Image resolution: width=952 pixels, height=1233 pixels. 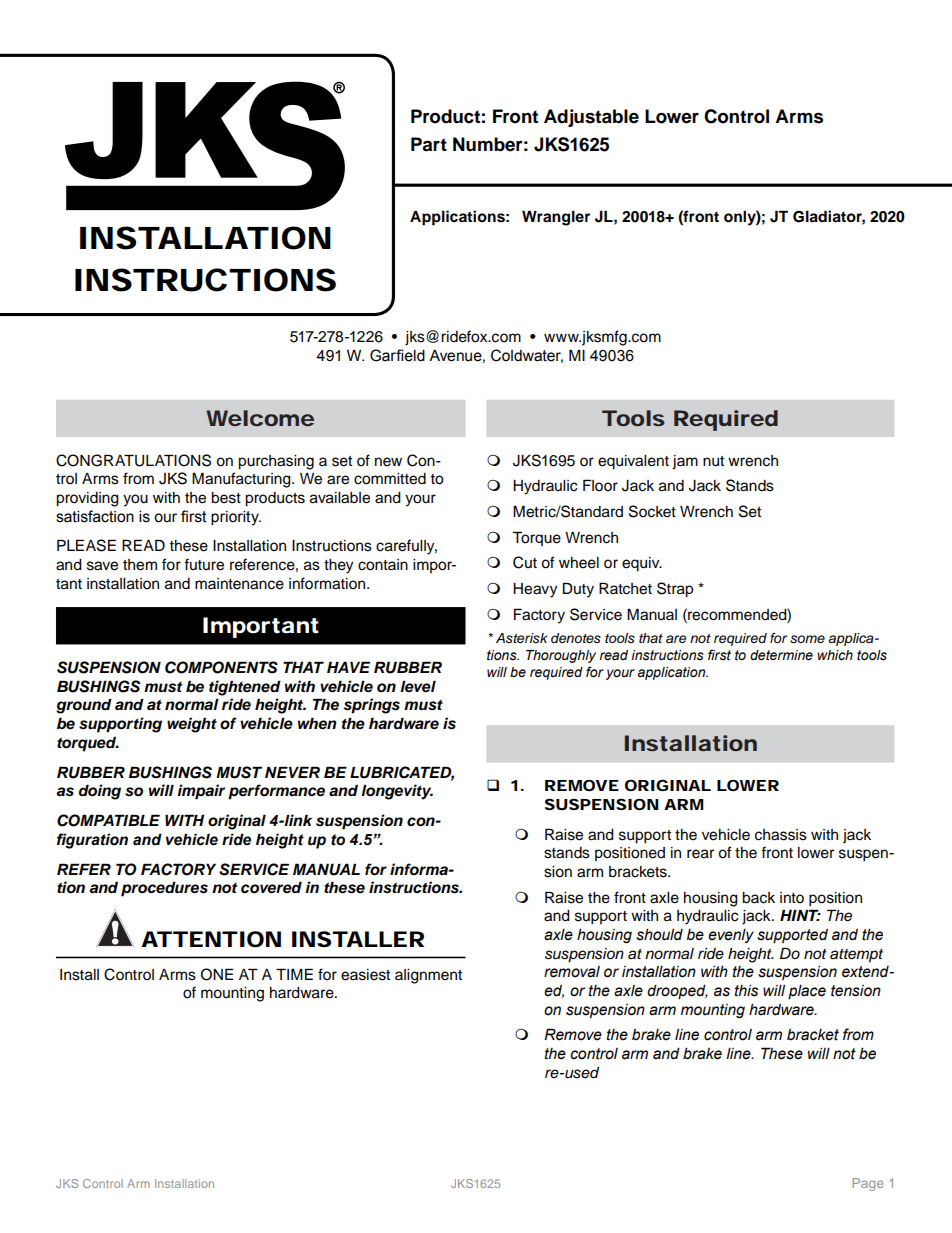 I want to click on alignment, so click(x=428, y=976).
